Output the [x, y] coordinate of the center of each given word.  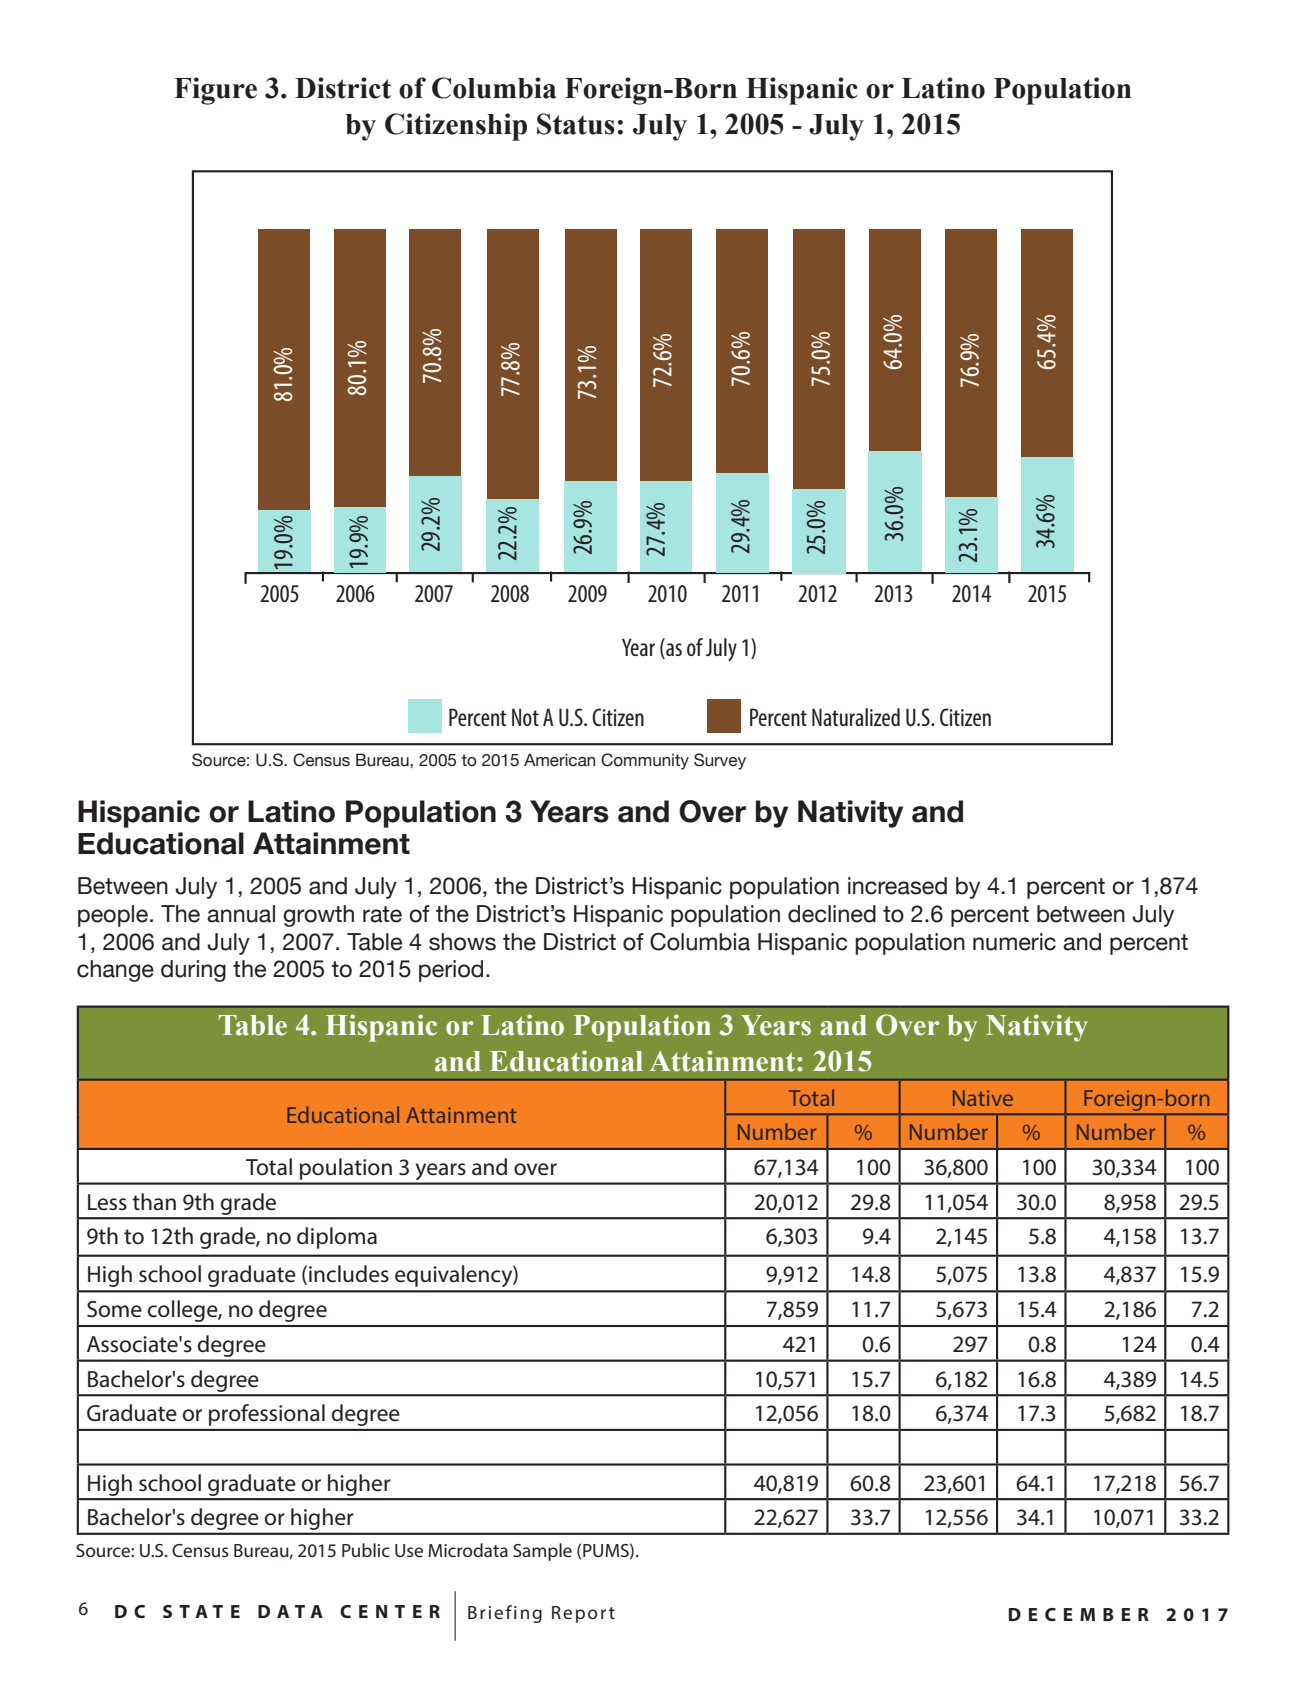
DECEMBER [1079, 1614]
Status [576, 124]
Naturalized [856, 717]
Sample [542, 1552]
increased [897, 886]
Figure [215, 91]
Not [525, 717]
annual [241, 914]
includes [349, 1274]
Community [645, 761]
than [154, 1202]
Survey [720, 761]
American [559, 760]
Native [983, 1098]
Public [366, 1550]
